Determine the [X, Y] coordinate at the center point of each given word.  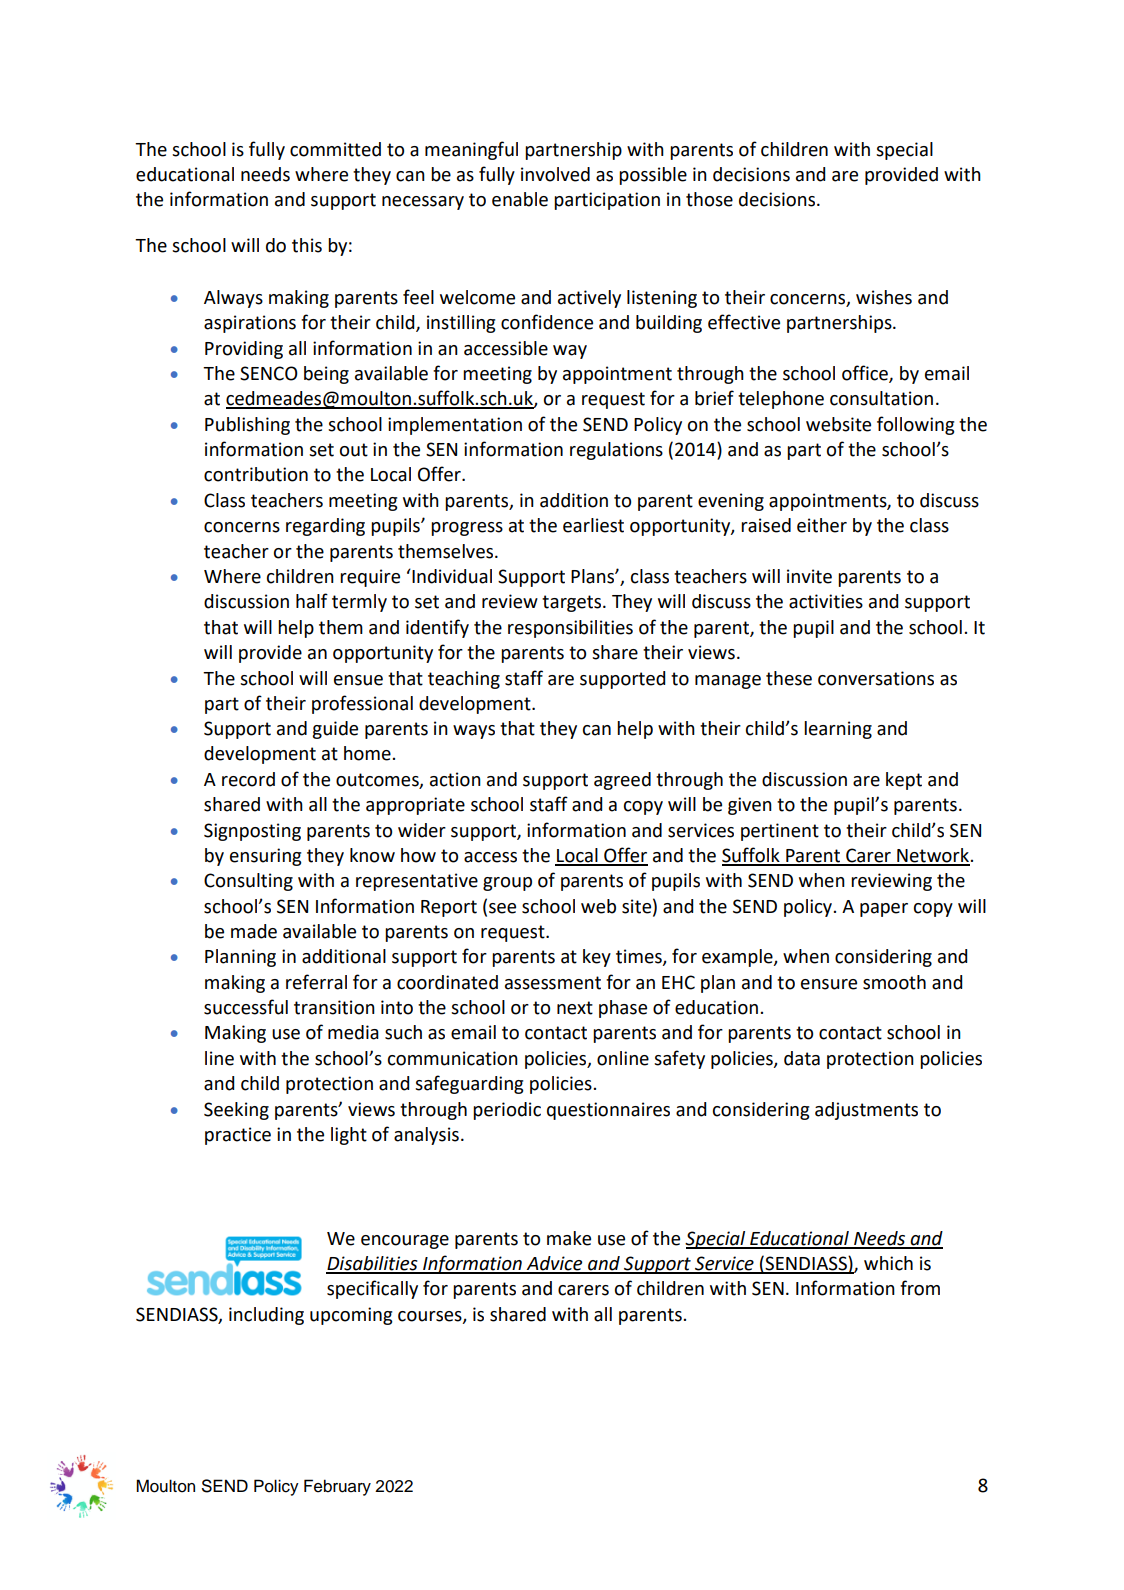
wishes [884, 297]
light [349, 1136]
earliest [593, 525]
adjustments [866, 1111]
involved [555, 174]
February [337, 1487]
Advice [554, 1264]
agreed [622, 781]
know [372, 855]
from [920, 1288]
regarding [325, 527]
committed [335, 149]
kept [904, 781]
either [822, 525]
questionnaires [608, 1111]
